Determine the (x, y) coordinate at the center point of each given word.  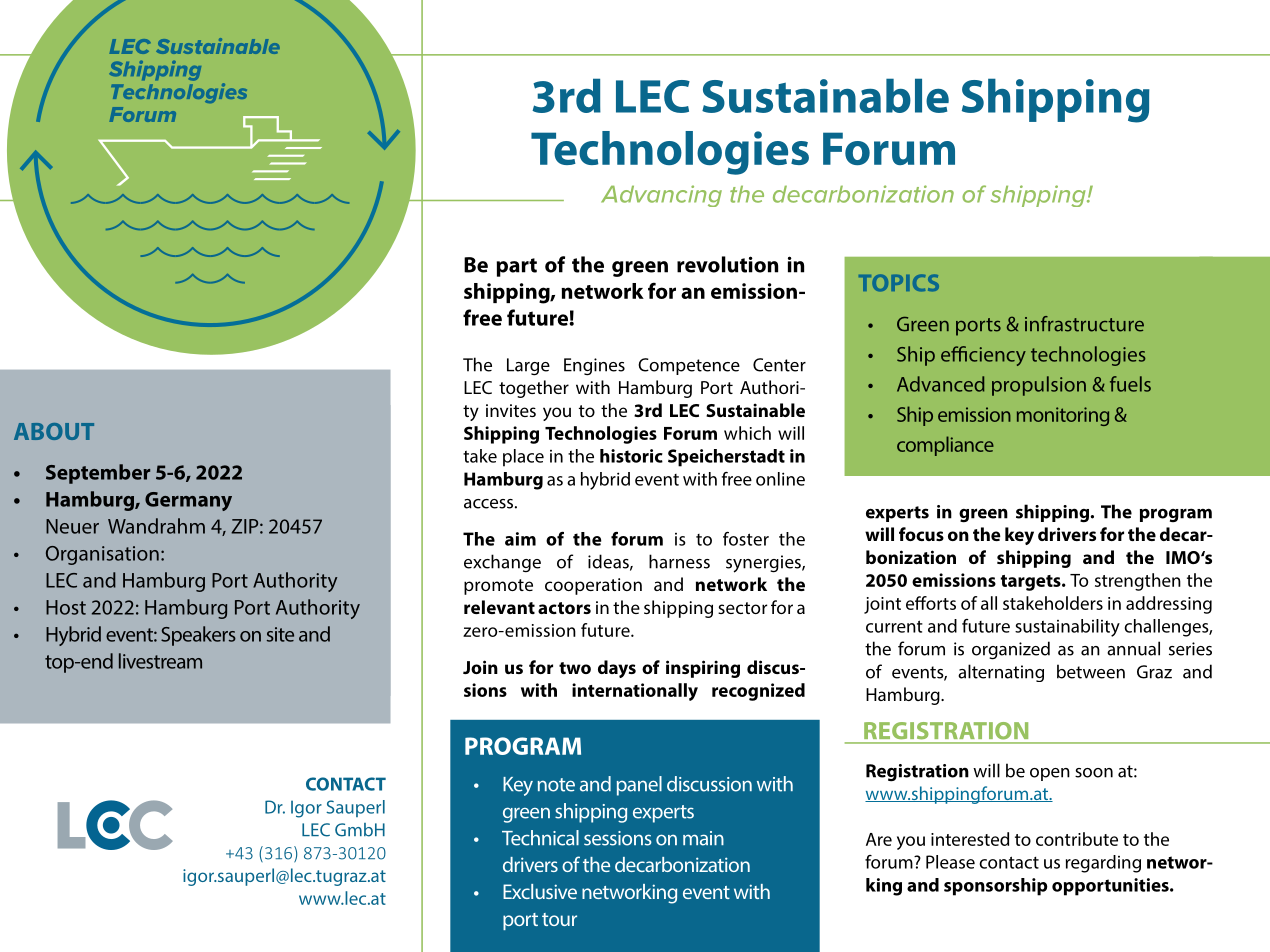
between (1091, 671)
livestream (160, 661)
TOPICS (899, 282)
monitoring (1063, 416)
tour (559, 919)
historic (631, 456)
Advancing (661, 196)
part (516, 267)
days (617, 669)
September (98, 474)
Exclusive (540, 891)
